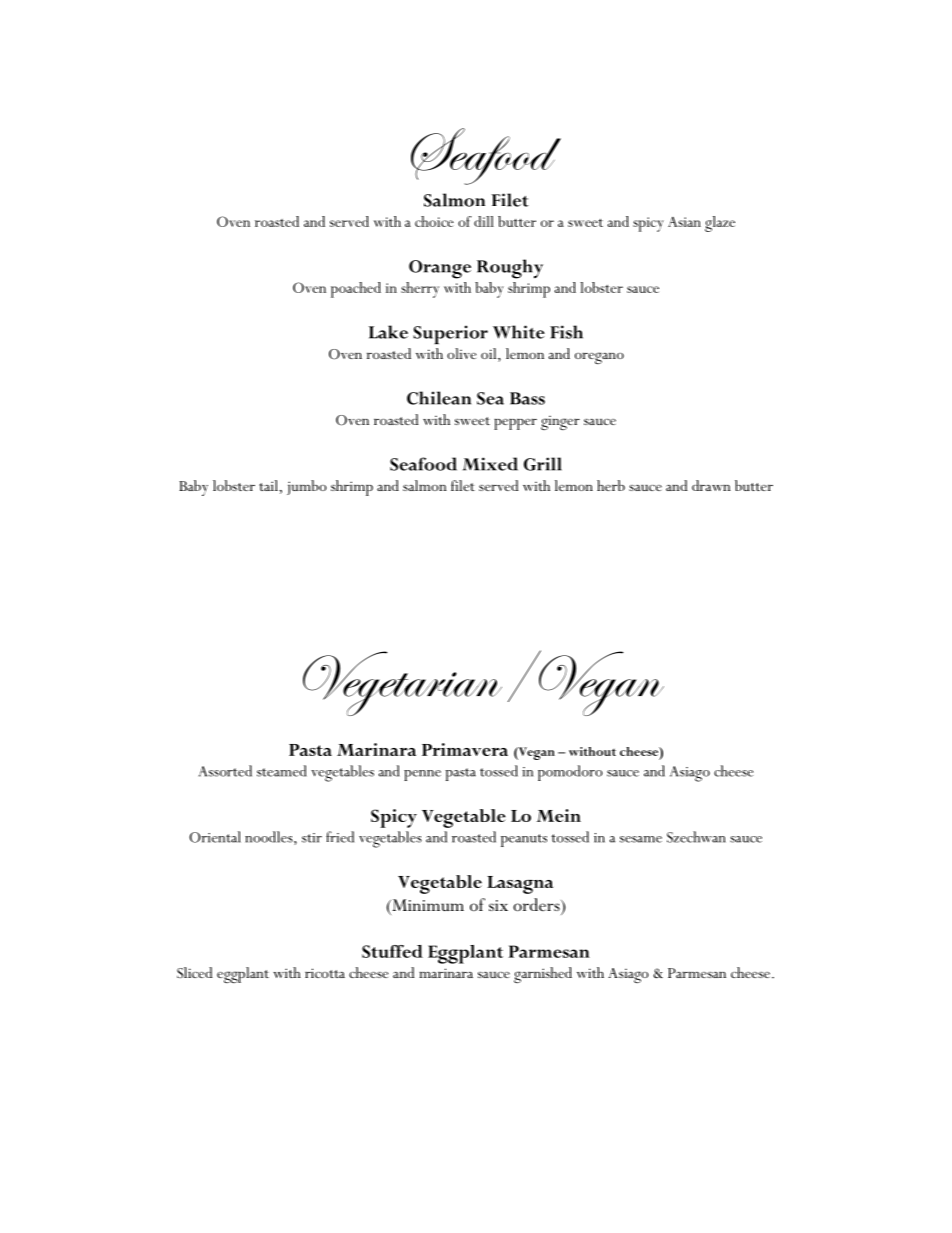 The height and width of the screenshot is (1233, 952). What do you see at coordinates (195, 973) in the screenshot?
I see `Sliced` at bounding box center [195, 973].
